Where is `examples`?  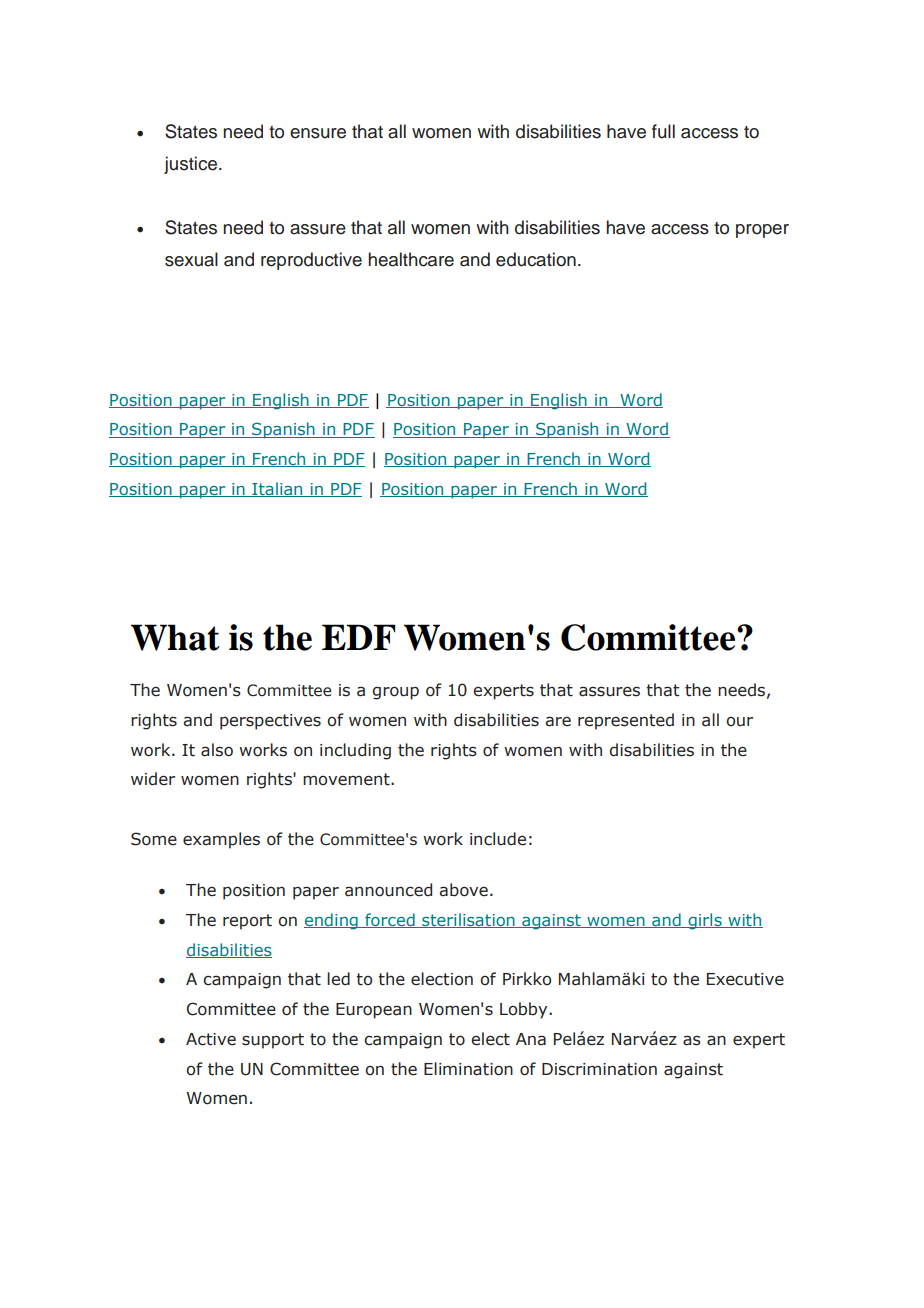 examples is located at coordinates (221, 840).
